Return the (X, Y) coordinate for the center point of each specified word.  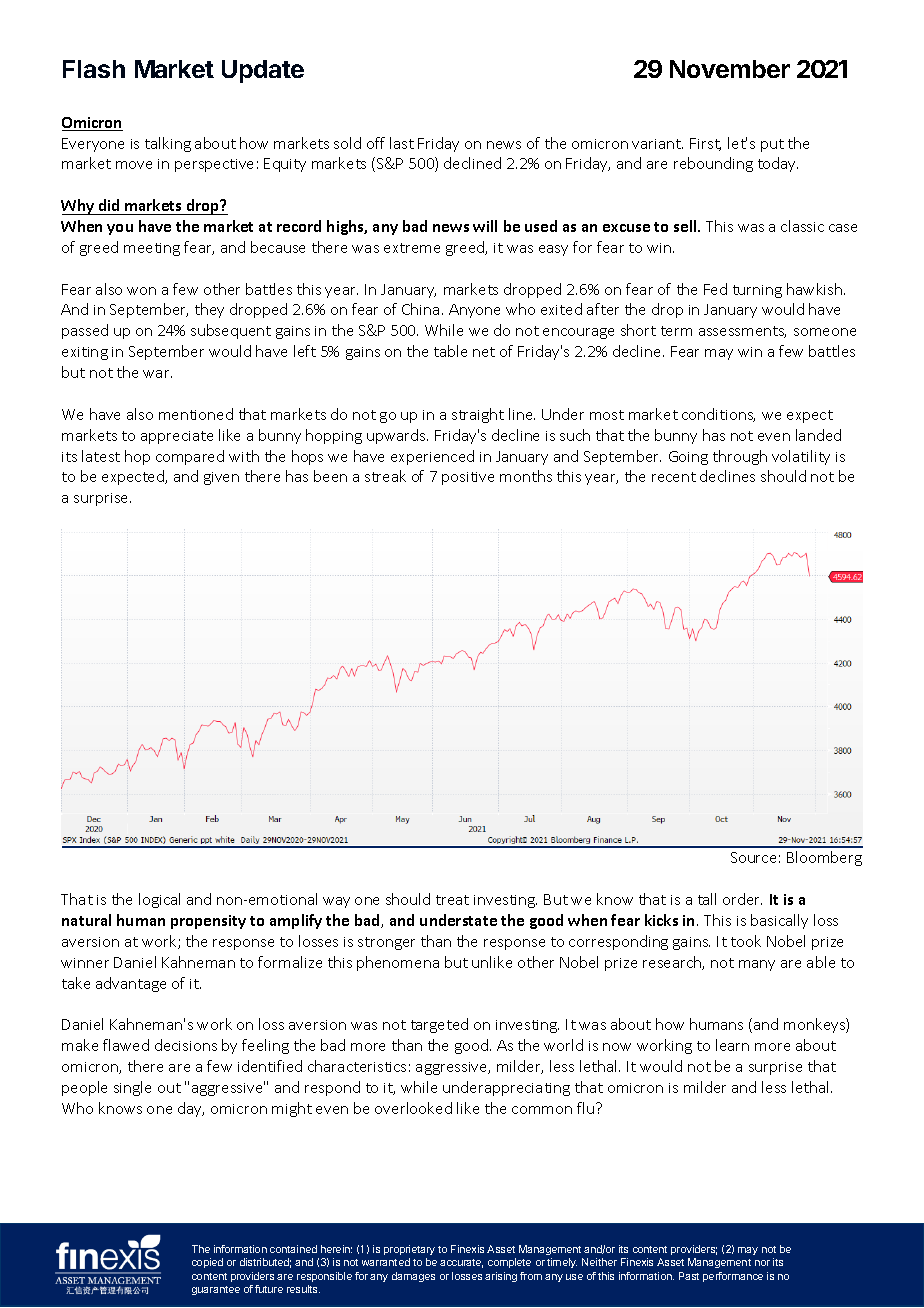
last (402, 143)
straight (478, 415)
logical (159, 900)
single (132, 1088)
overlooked (413, 1108)
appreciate (177, 437)
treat (452, 900)
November (730, 69)
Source (753, 857)
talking (168, 144)
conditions (718, 415)
